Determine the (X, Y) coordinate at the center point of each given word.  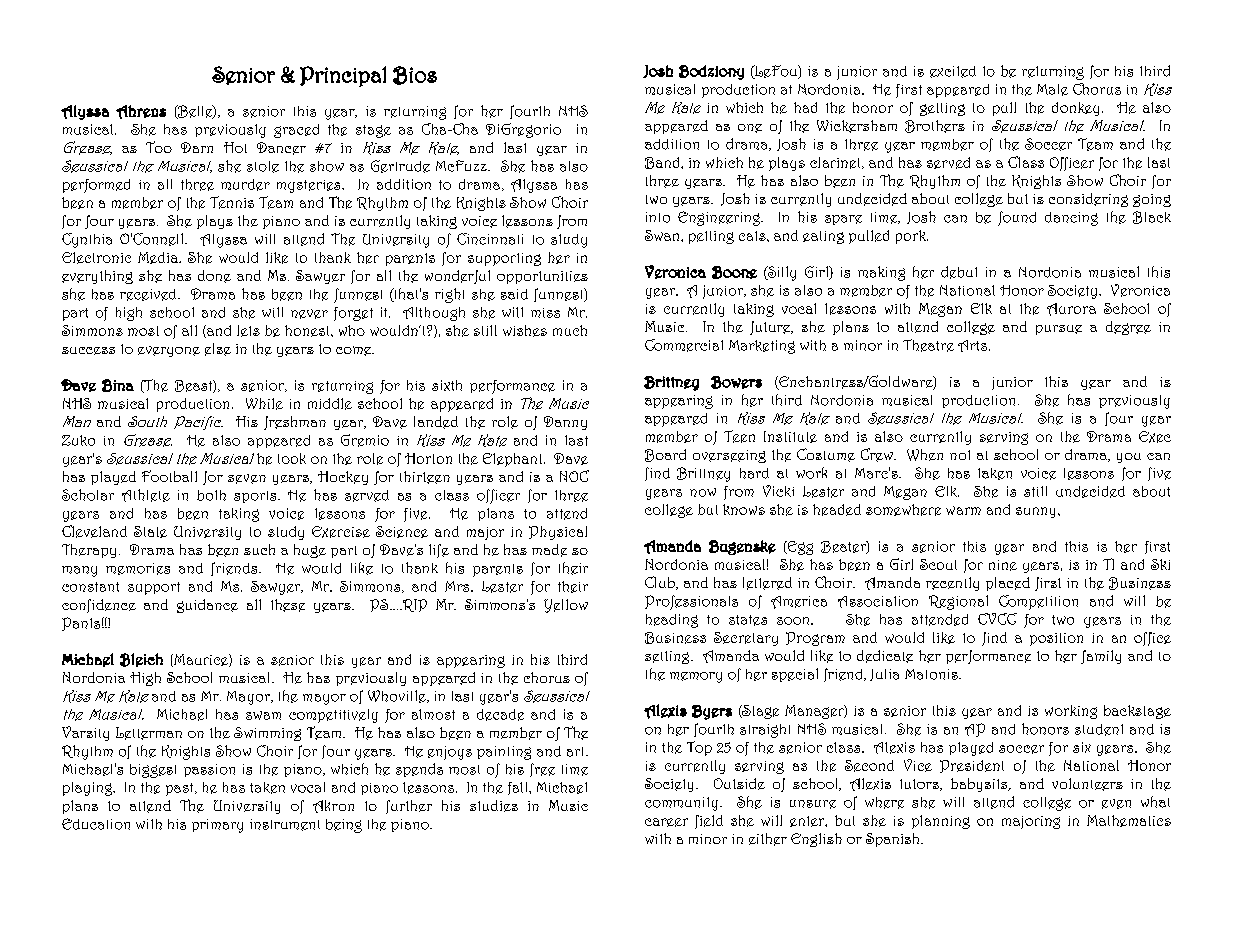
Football (169, 476)
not (960, 455)
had (805, 107)
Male (1052, 90)
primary (217, 826)
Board (665, 455)
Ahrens (141, 112)
